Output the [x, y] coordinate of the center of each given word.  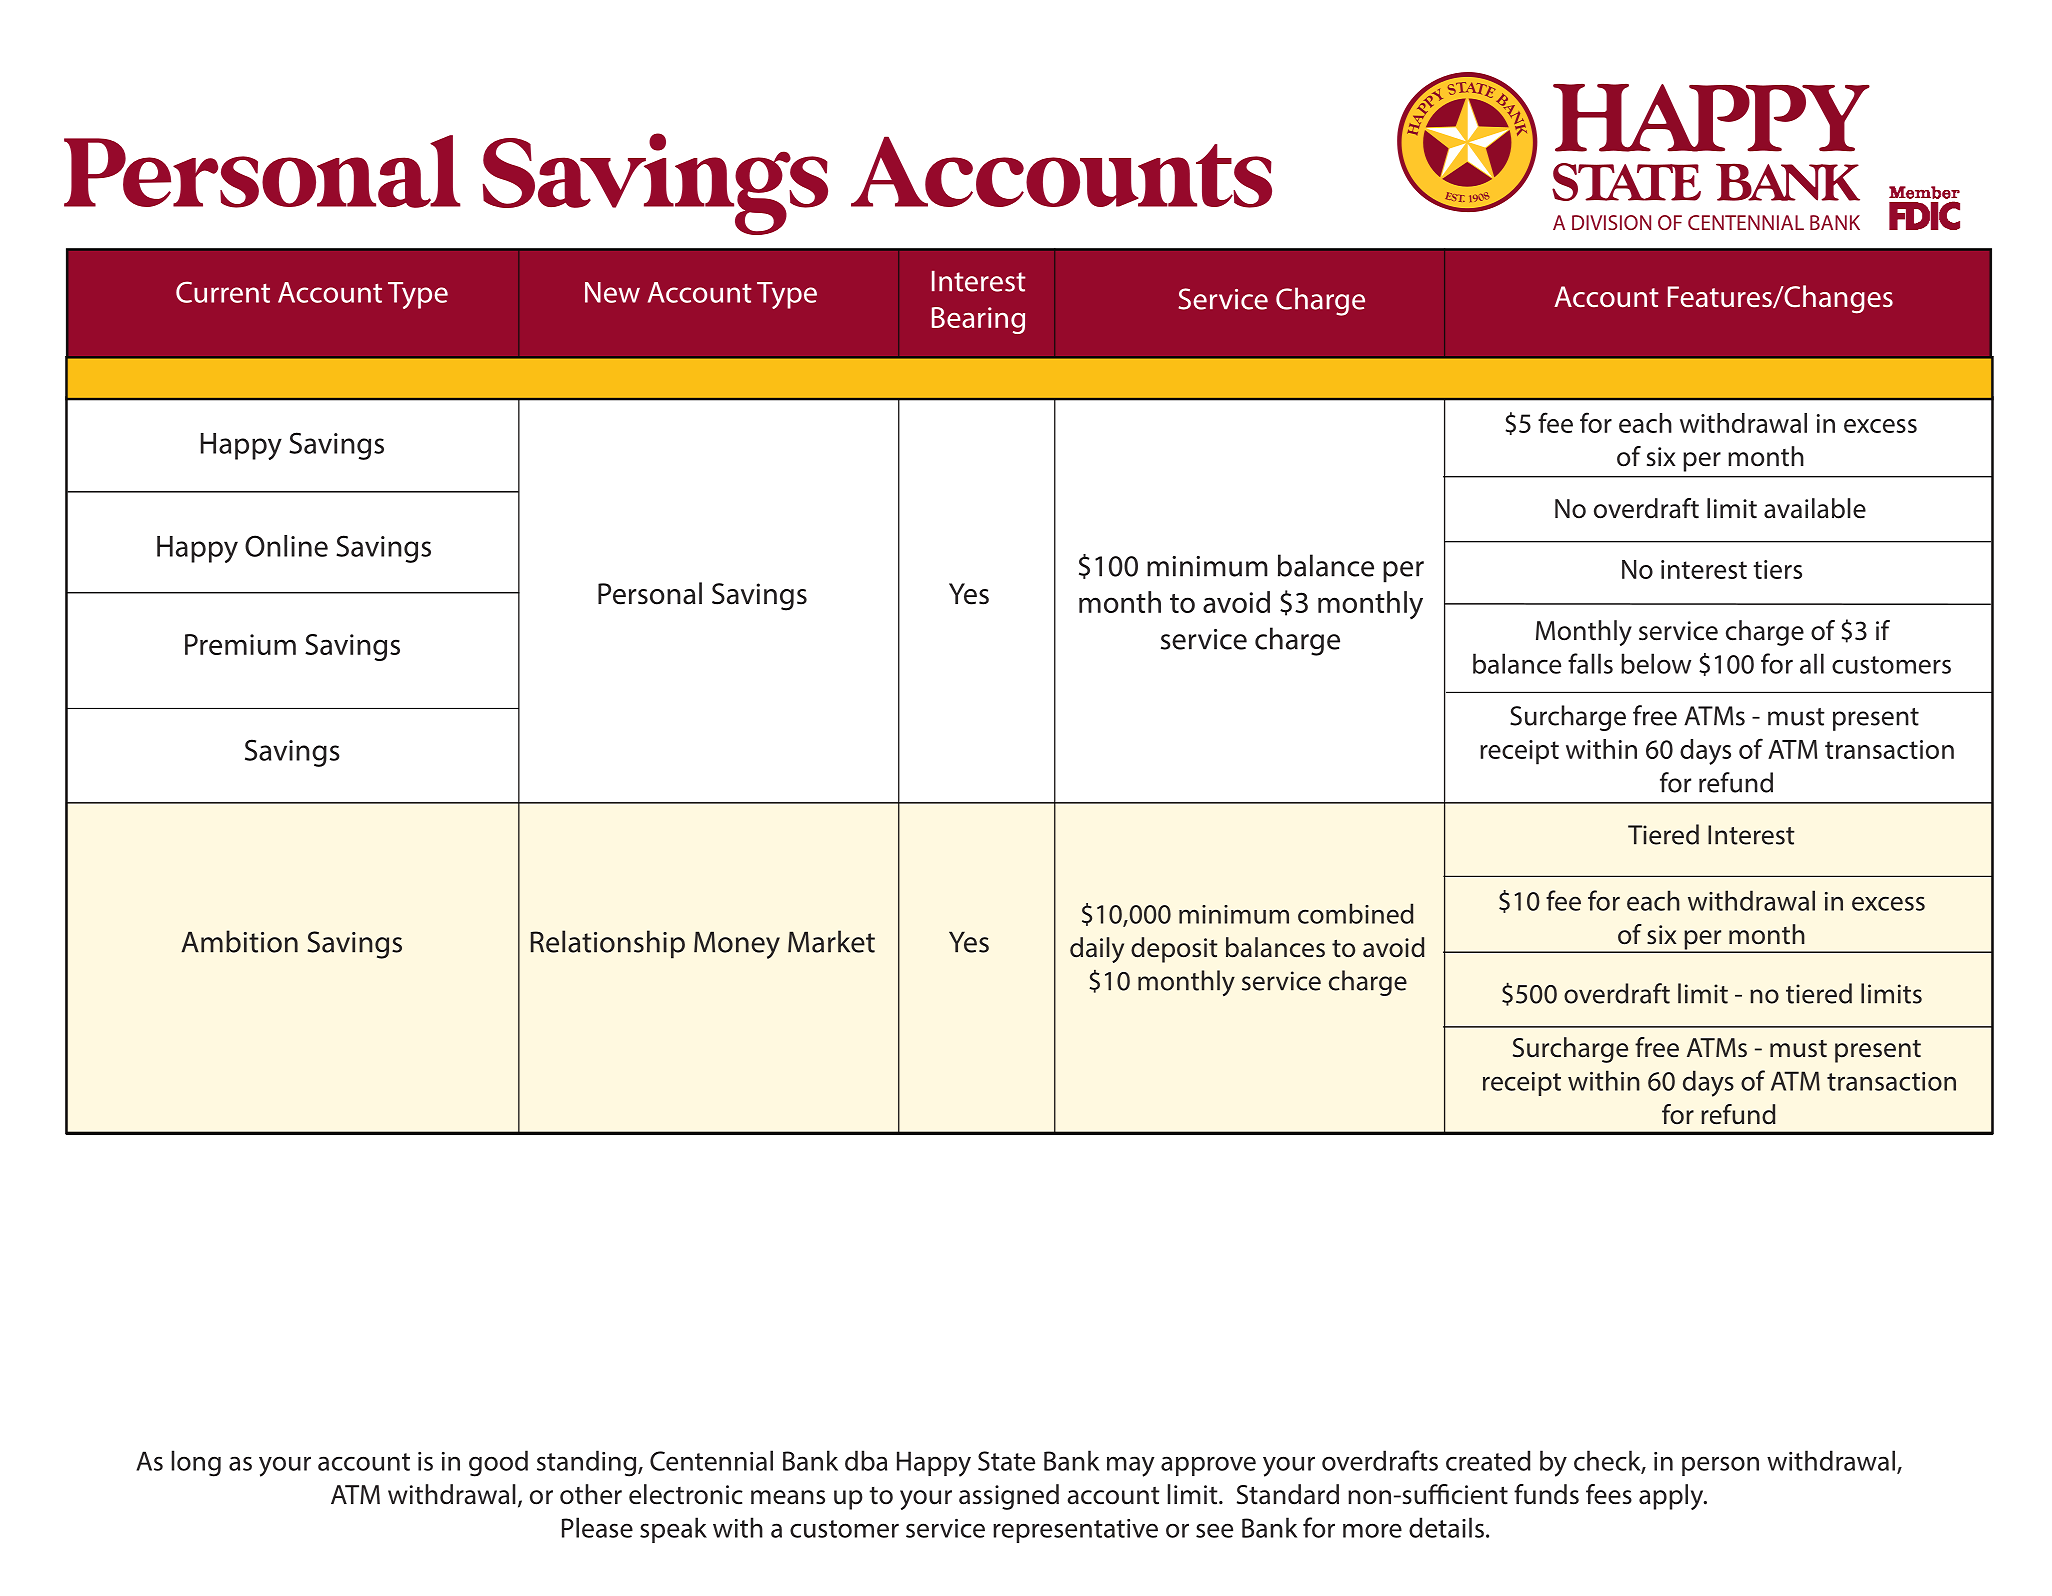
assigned [1009, 1497]
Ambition [239, 941]
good [498, 1463]
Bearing [978, 320]
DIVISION [1611, 222]
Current [223, 292]
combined [1356, 913]
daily [1097, 950]
